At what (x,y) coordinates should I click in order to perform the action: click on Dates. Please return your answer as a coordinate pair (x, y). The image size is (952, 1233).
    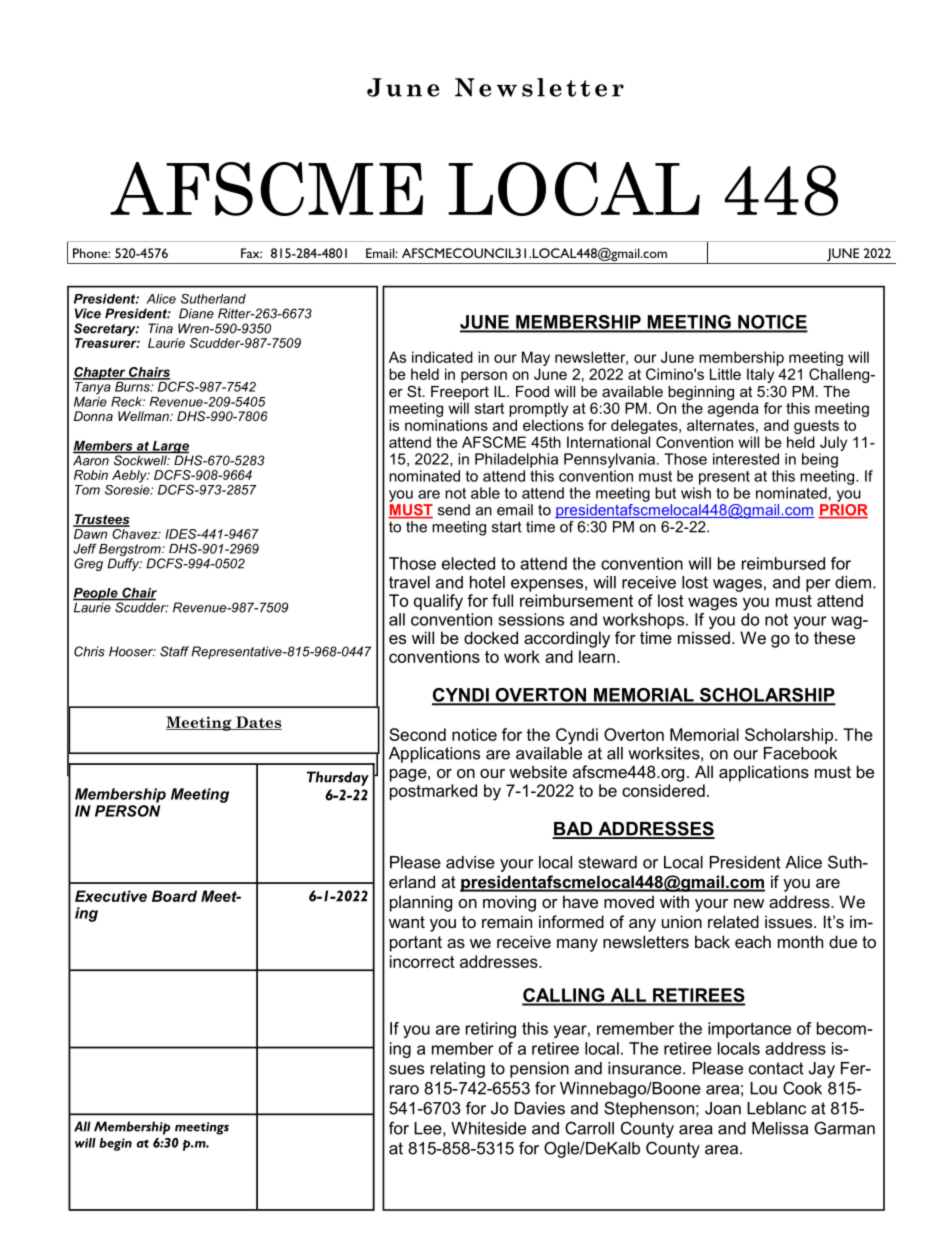
    Looking at the image, I should click on (258, 723).
